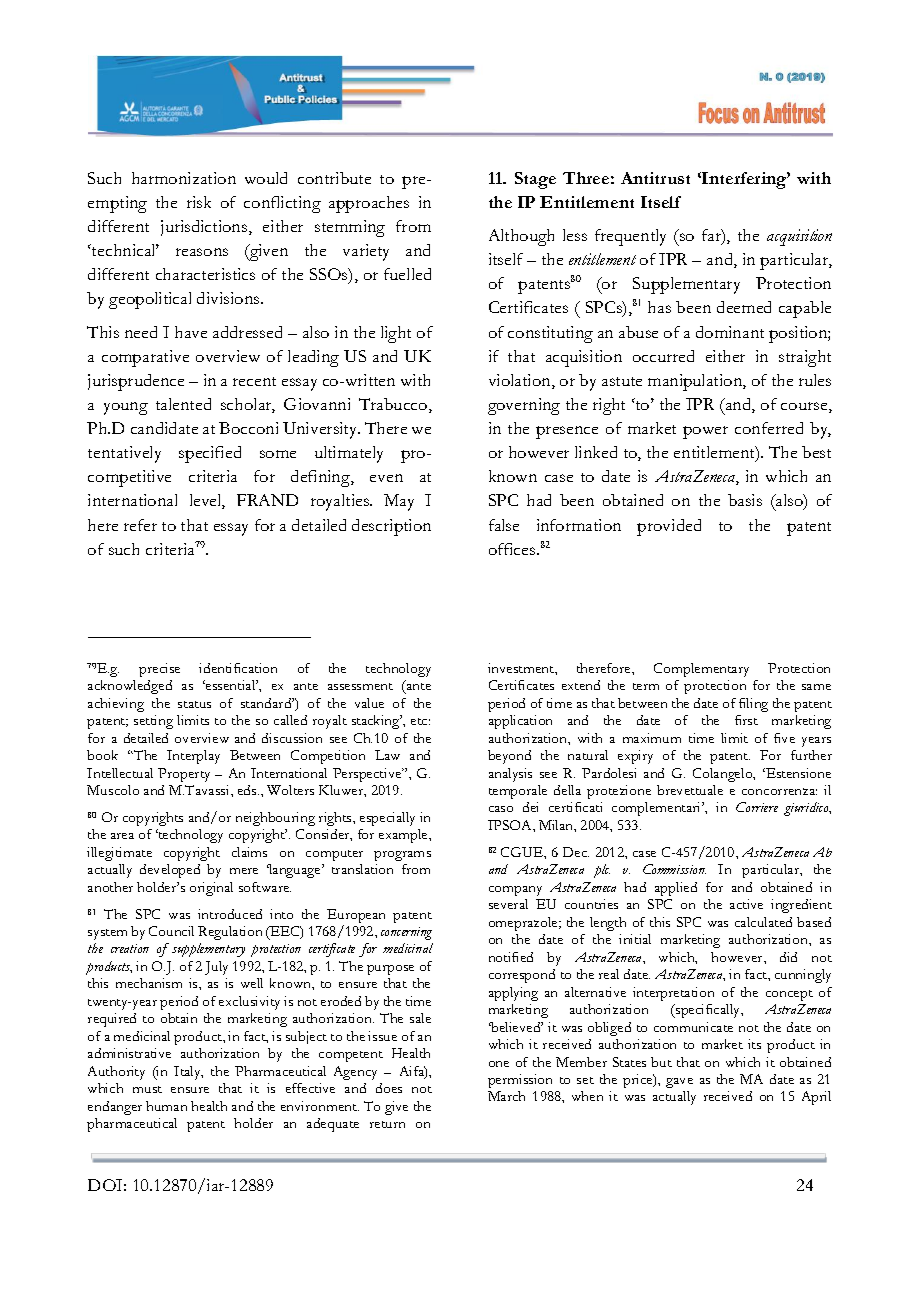  Describe the element at coordinates (159, 670) in the page. I see `precise` at that location.
